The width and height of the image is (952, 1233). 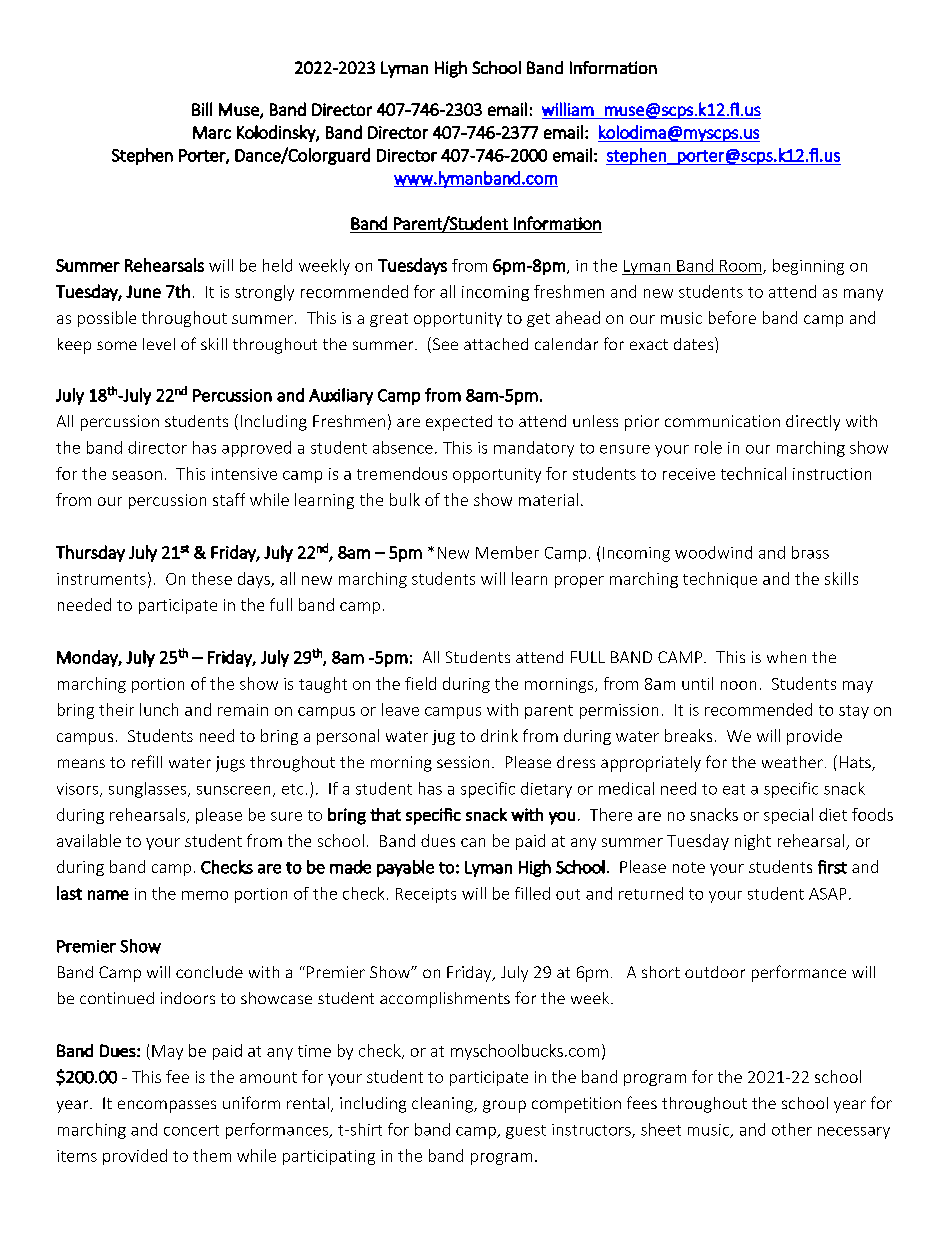 I want to click on these, so click(x=212, y=578).
